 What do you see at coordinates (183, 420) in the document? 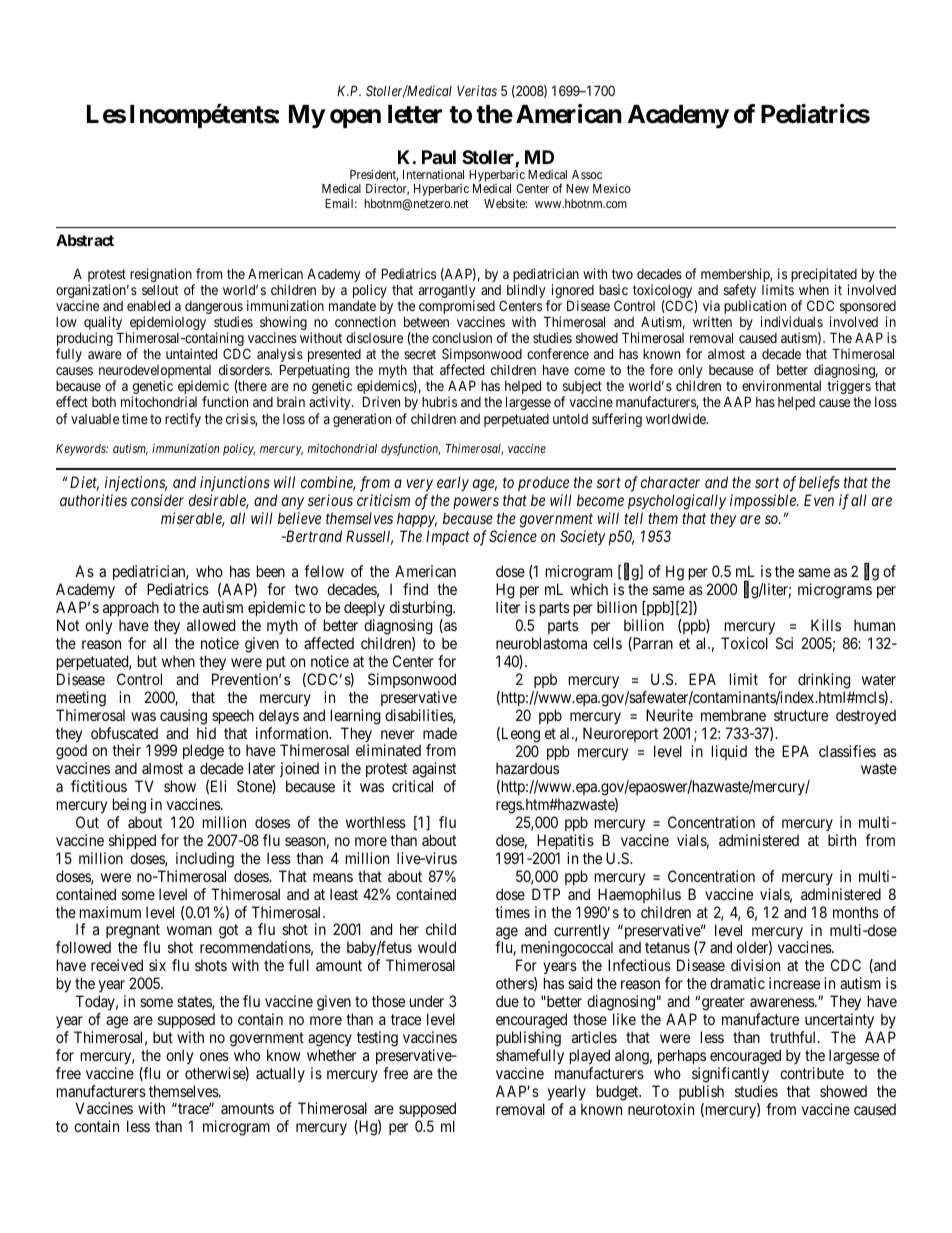
I see `rectify` at bounding box center [183, 420].
